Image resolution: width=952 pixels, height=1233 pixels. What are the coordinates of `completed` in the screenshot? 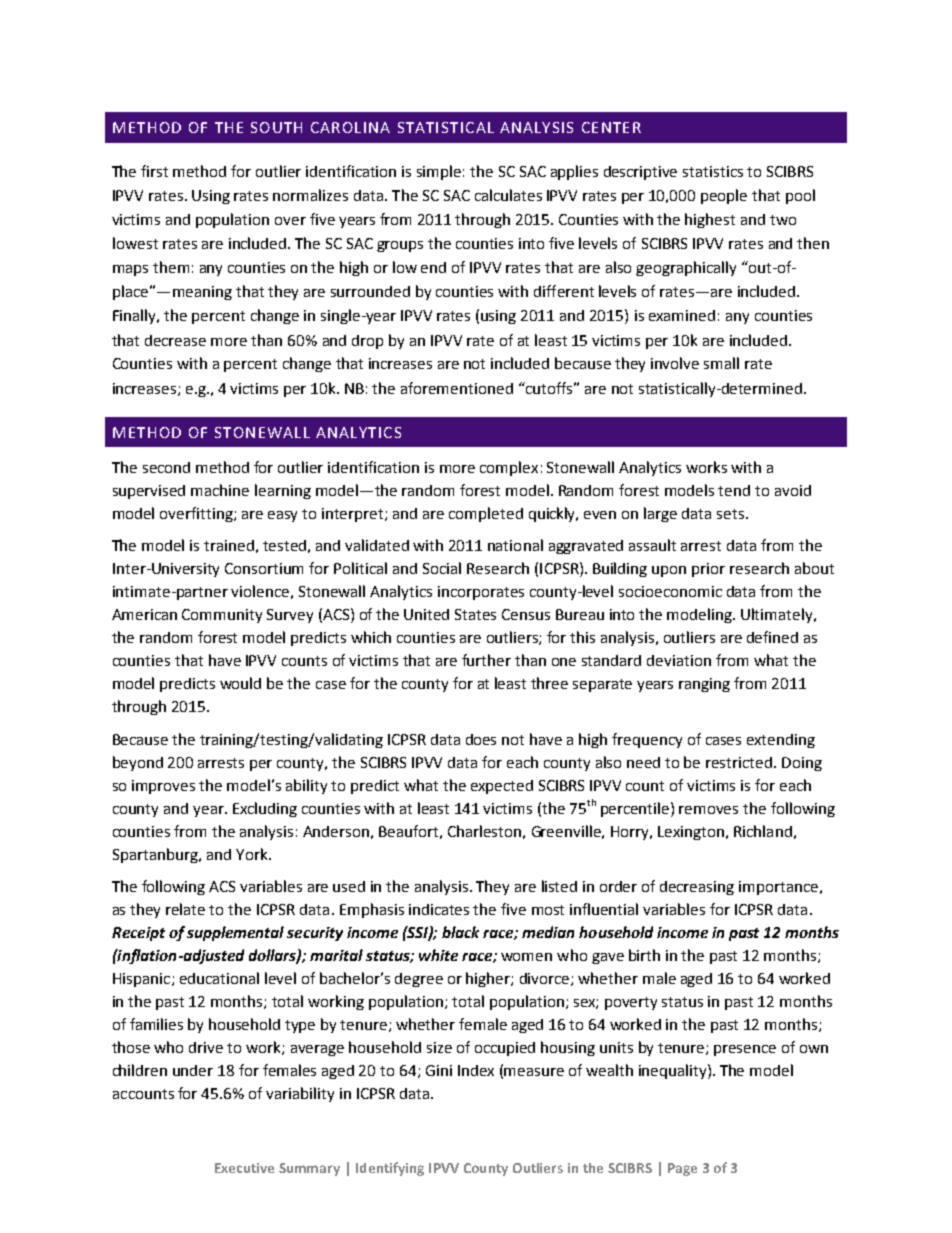 It's located at (486, 514).
